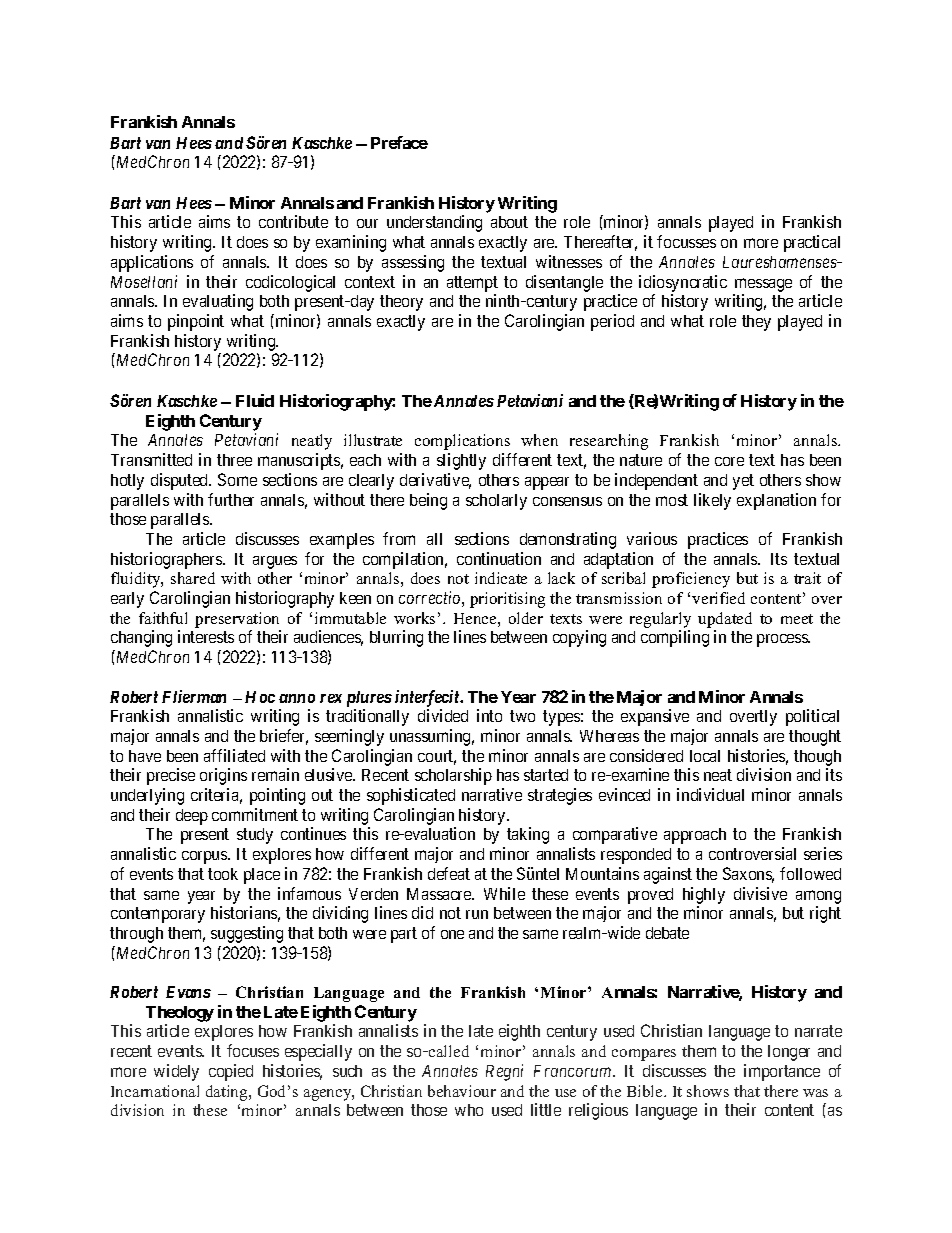 Image resolution: width=952 pixels, height=1233 pixels. What do you see at coordinates (509, 222) in the screenshot?
I see `about` at bounding box center [509, 222].
